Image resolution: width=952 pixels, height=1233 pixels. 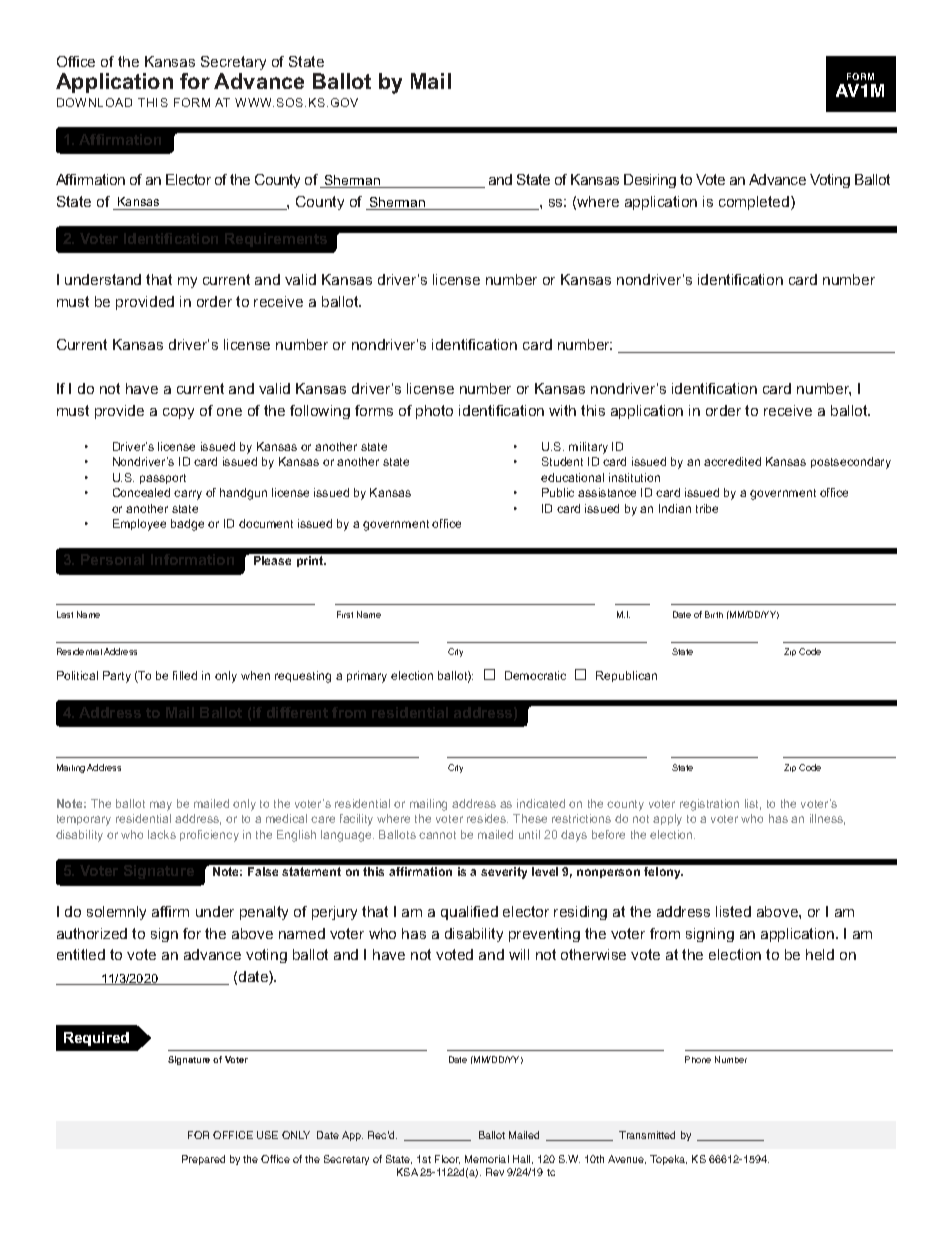 What do you see at coordinates (755, 203) in the page?
I see `completed` at bounding box center [755, 203].
